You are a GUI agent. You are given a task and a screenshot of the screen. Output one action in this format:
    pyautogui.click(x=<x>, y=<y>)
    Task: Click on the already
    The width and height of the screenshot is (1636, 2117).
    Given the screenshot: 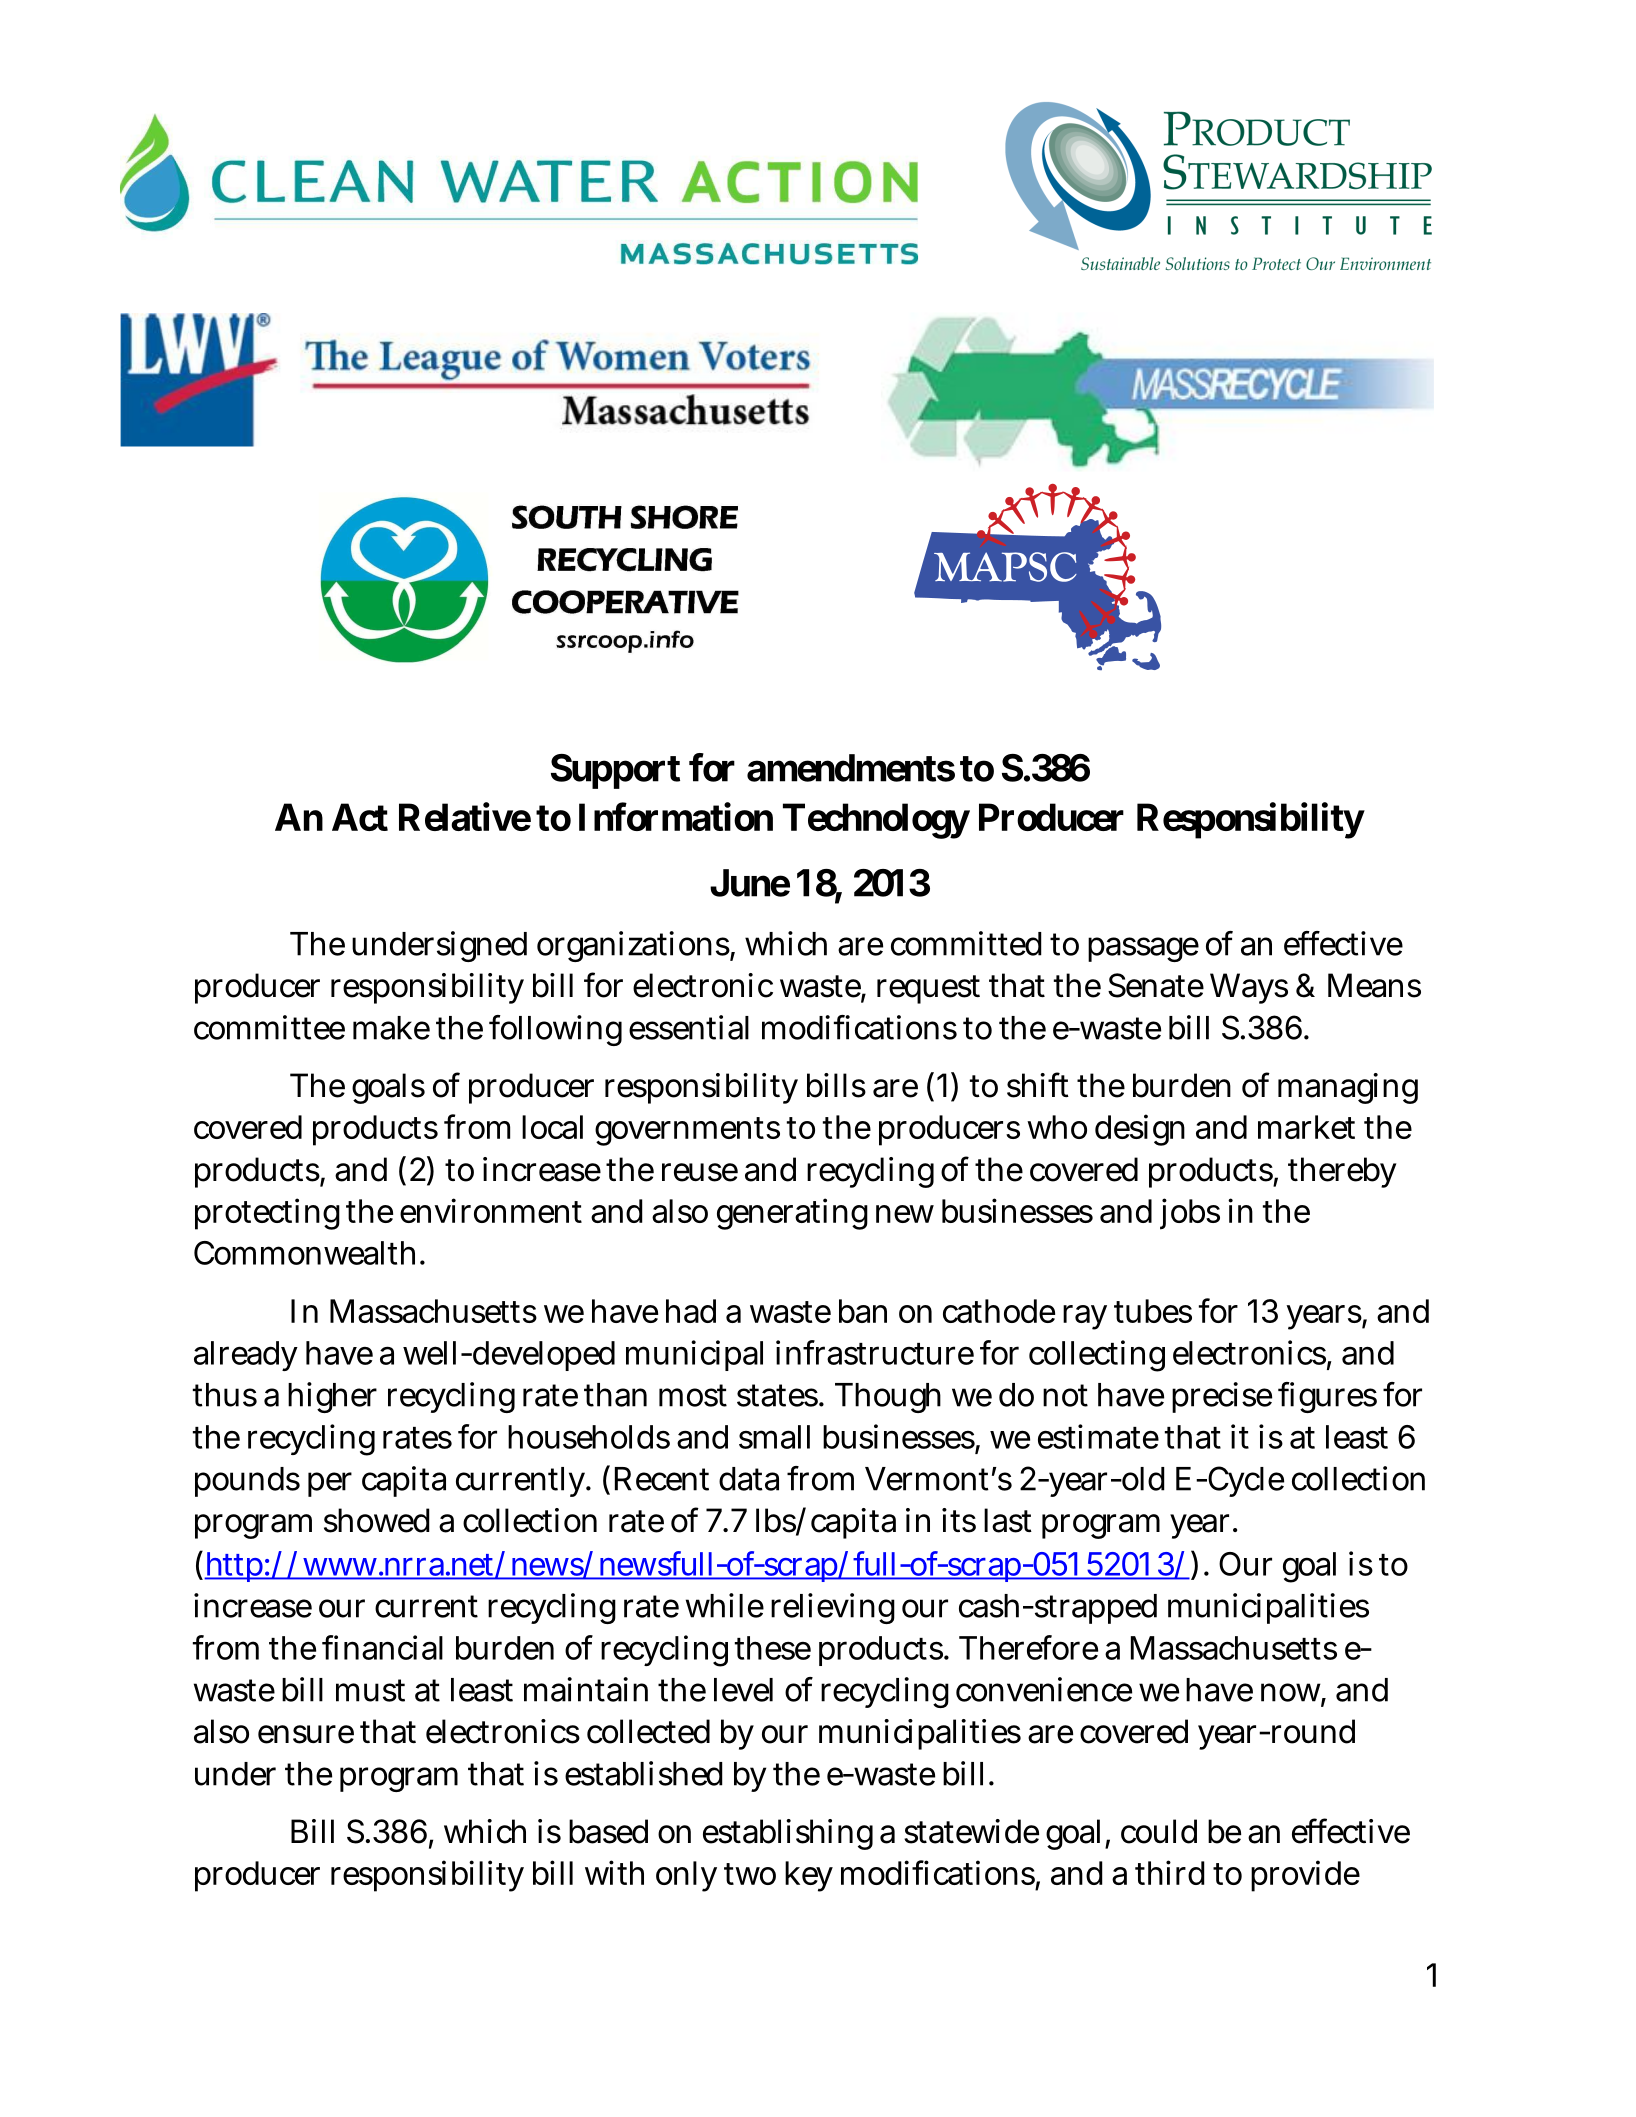 What is the action you would take?
    pyautogui.click(x=246, y=1356)
